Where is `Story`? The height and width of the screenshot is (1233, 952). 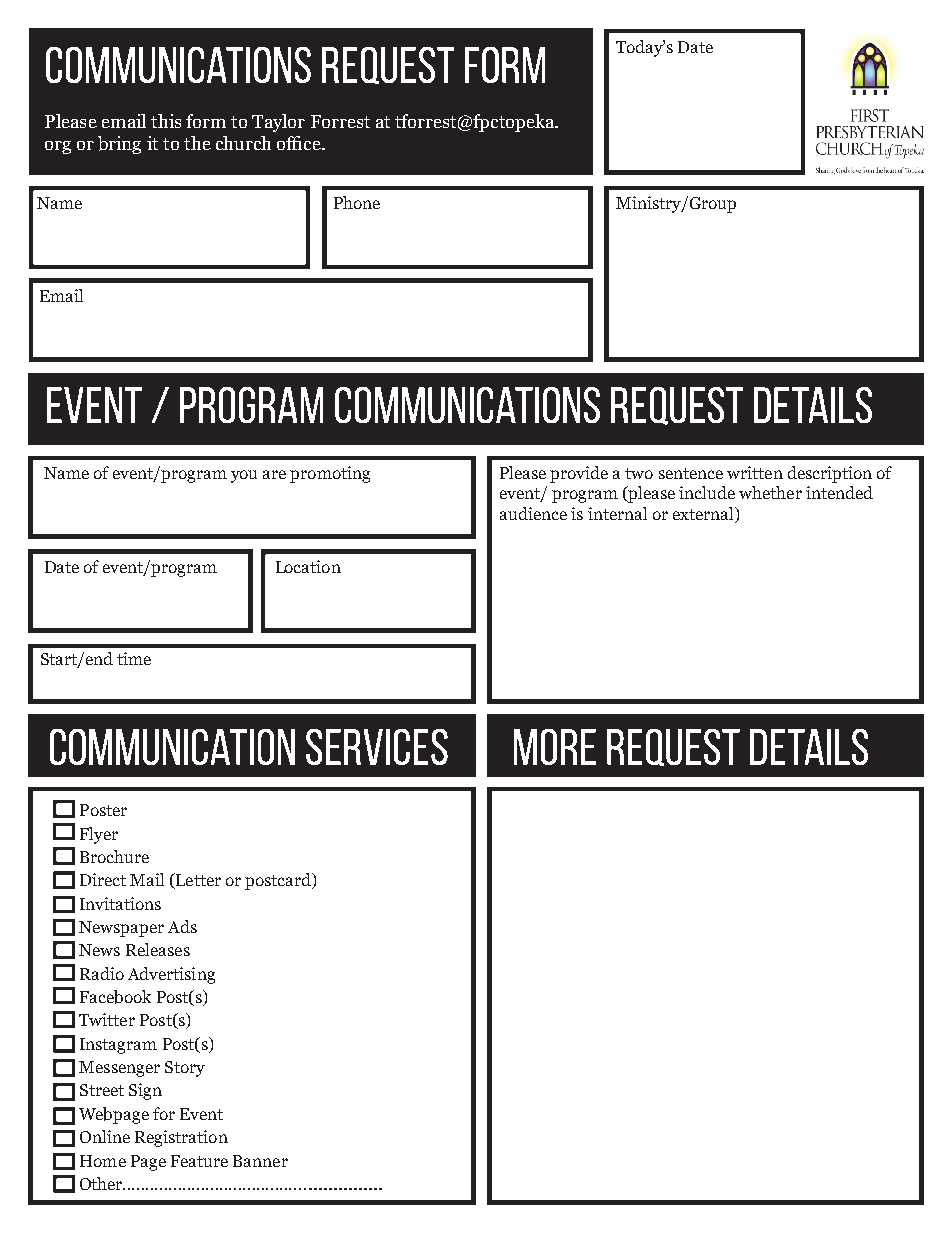 Story is located at coordinates (185, 1069).
